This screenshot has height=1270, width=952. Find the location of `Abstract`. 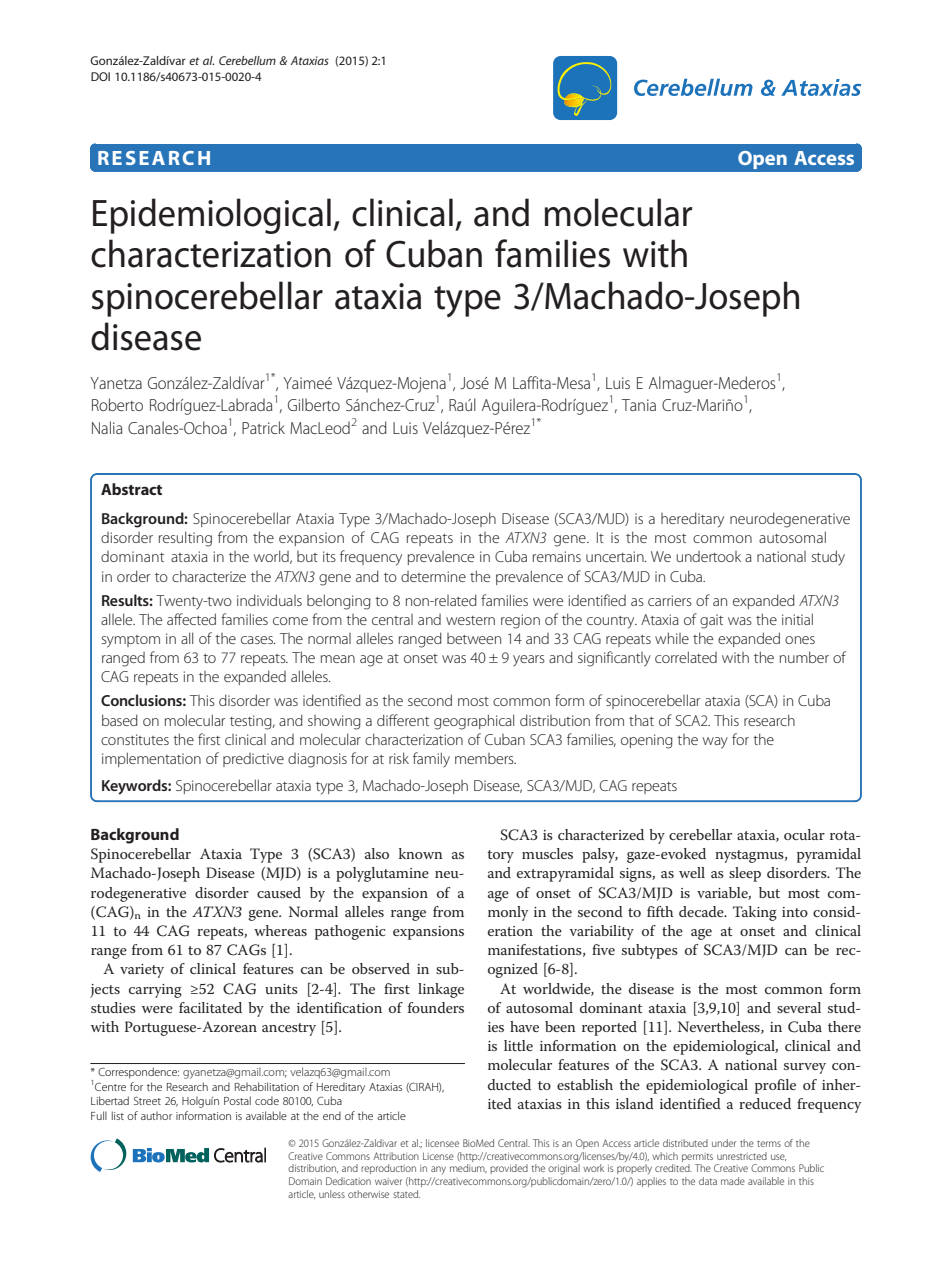

Abstract is located at coordinates (131, 489).
